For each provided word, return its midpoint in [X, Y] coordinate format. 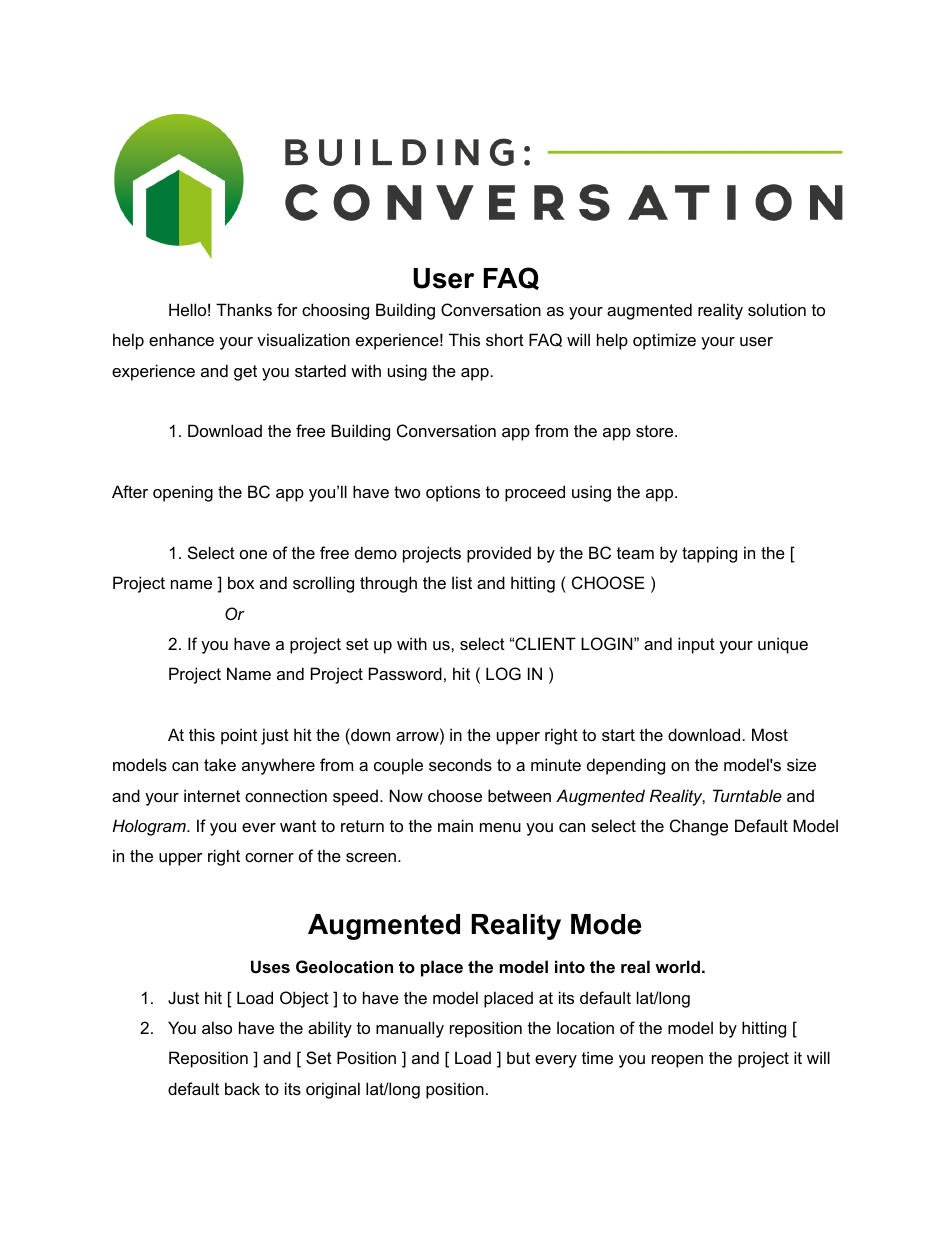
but [518, 1057]
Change [699, 827]
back [242, 1088]
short [505, 339]
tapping [709, 554]
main [455, 825]
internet [212, 795]
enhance [181, 339]
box [241, 582]
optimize [664, 341]
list [462, 582]
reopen [677, 1061]
